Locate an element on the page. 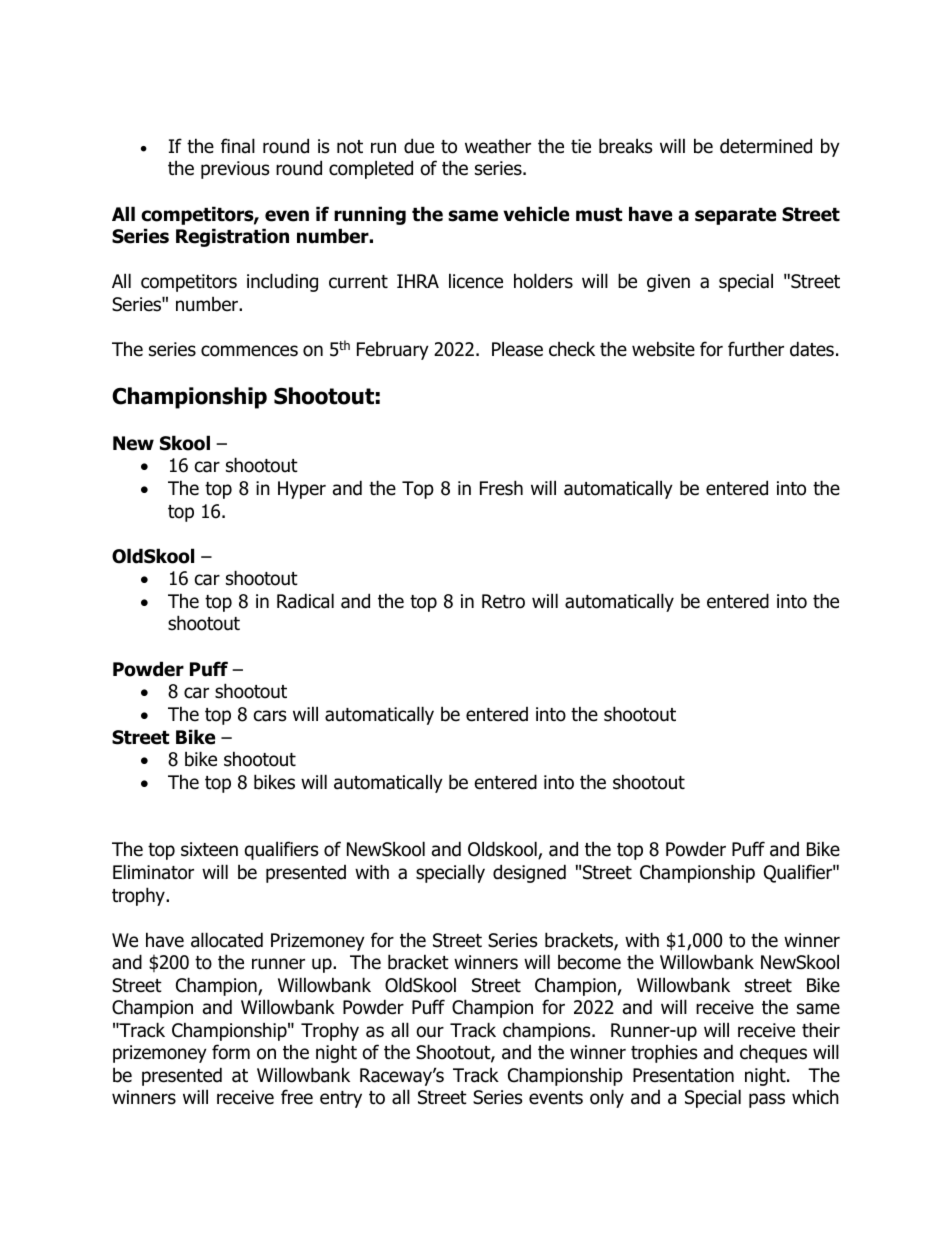  Retro is located at coordinates (503, 601).
